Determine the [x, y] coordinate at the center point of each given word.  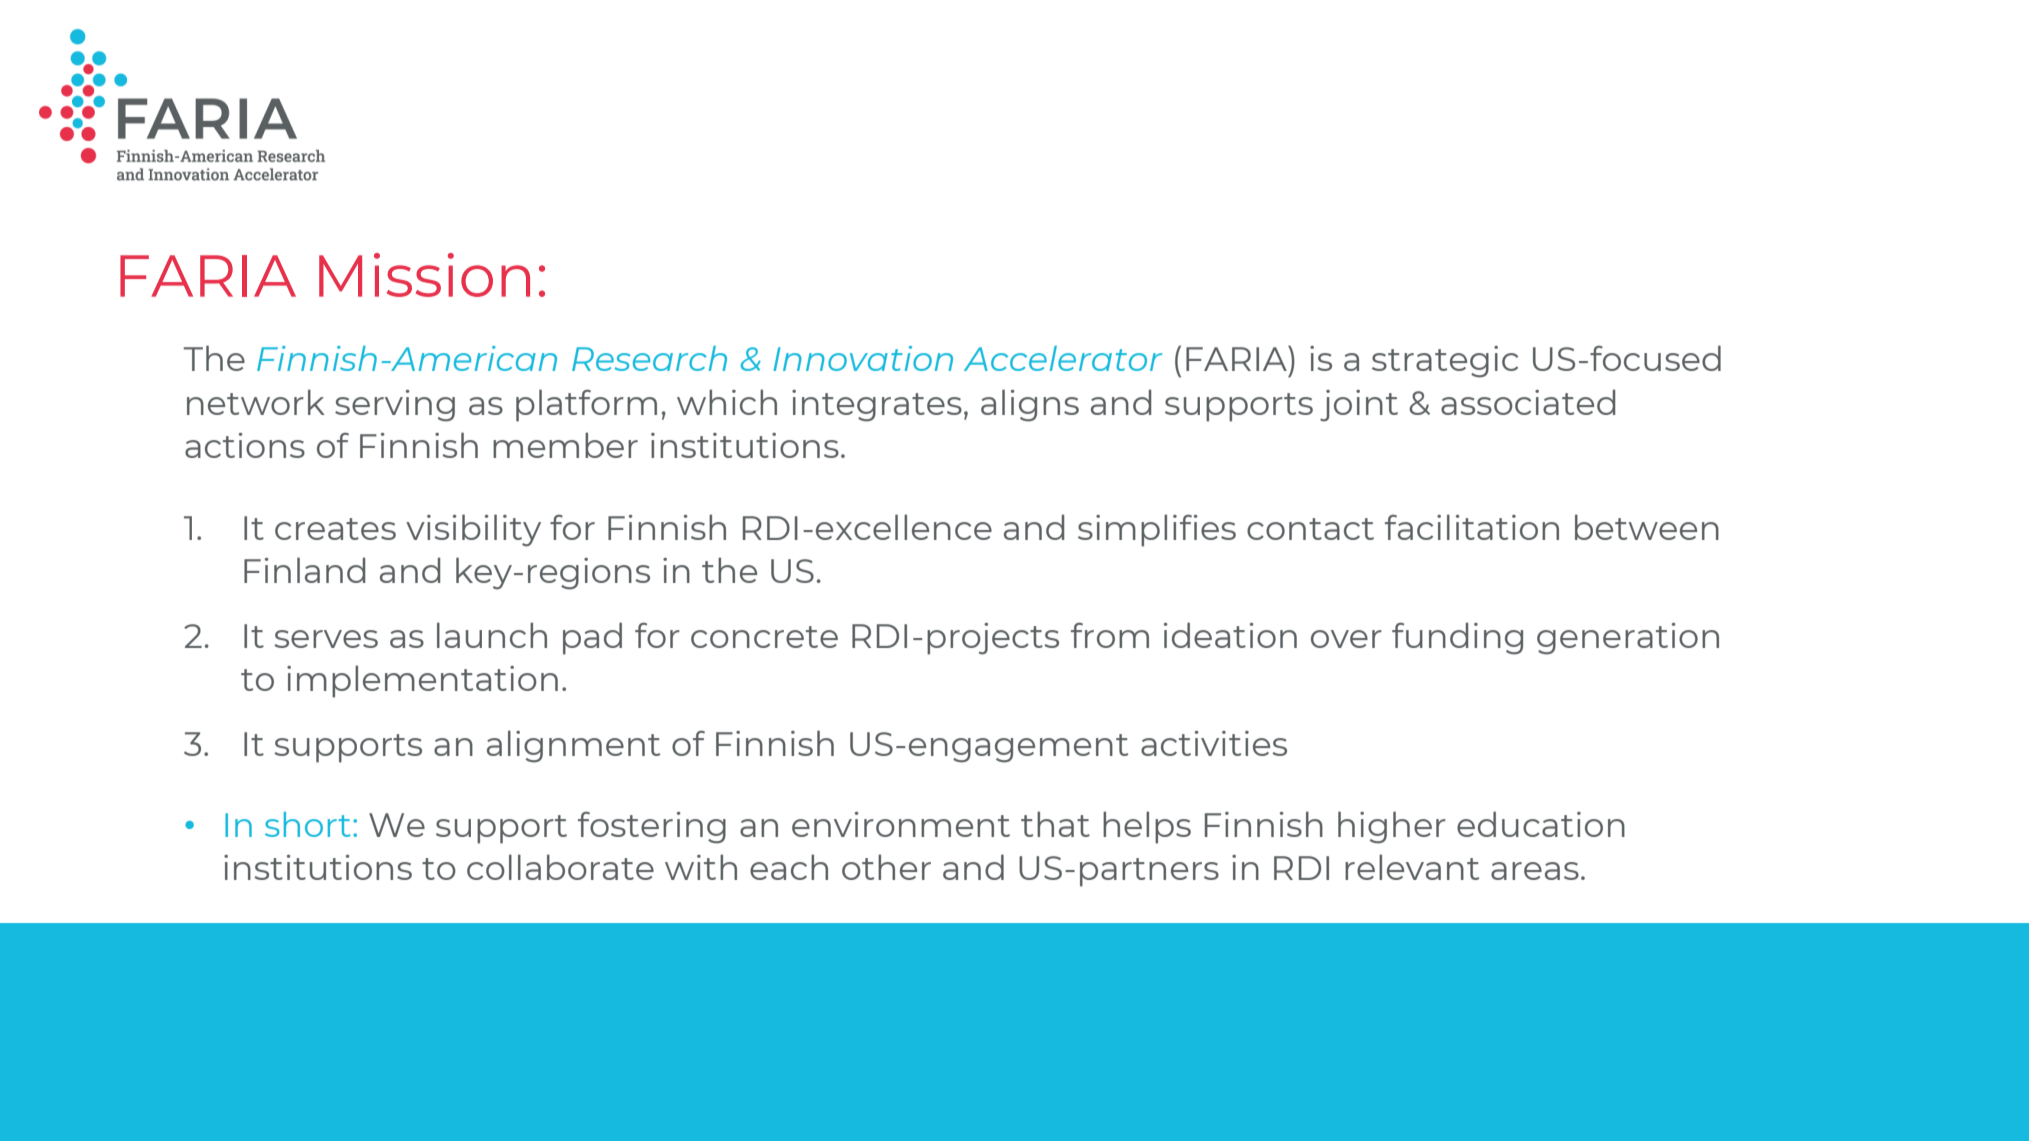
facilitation [1472, 527]
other [886, 867]
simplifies [1157, 530]
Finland [304, 570]
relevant [1412, 867]
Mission [424, 275]
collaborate [560, 867]
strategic [1445, 362]
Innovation [863, 358]
